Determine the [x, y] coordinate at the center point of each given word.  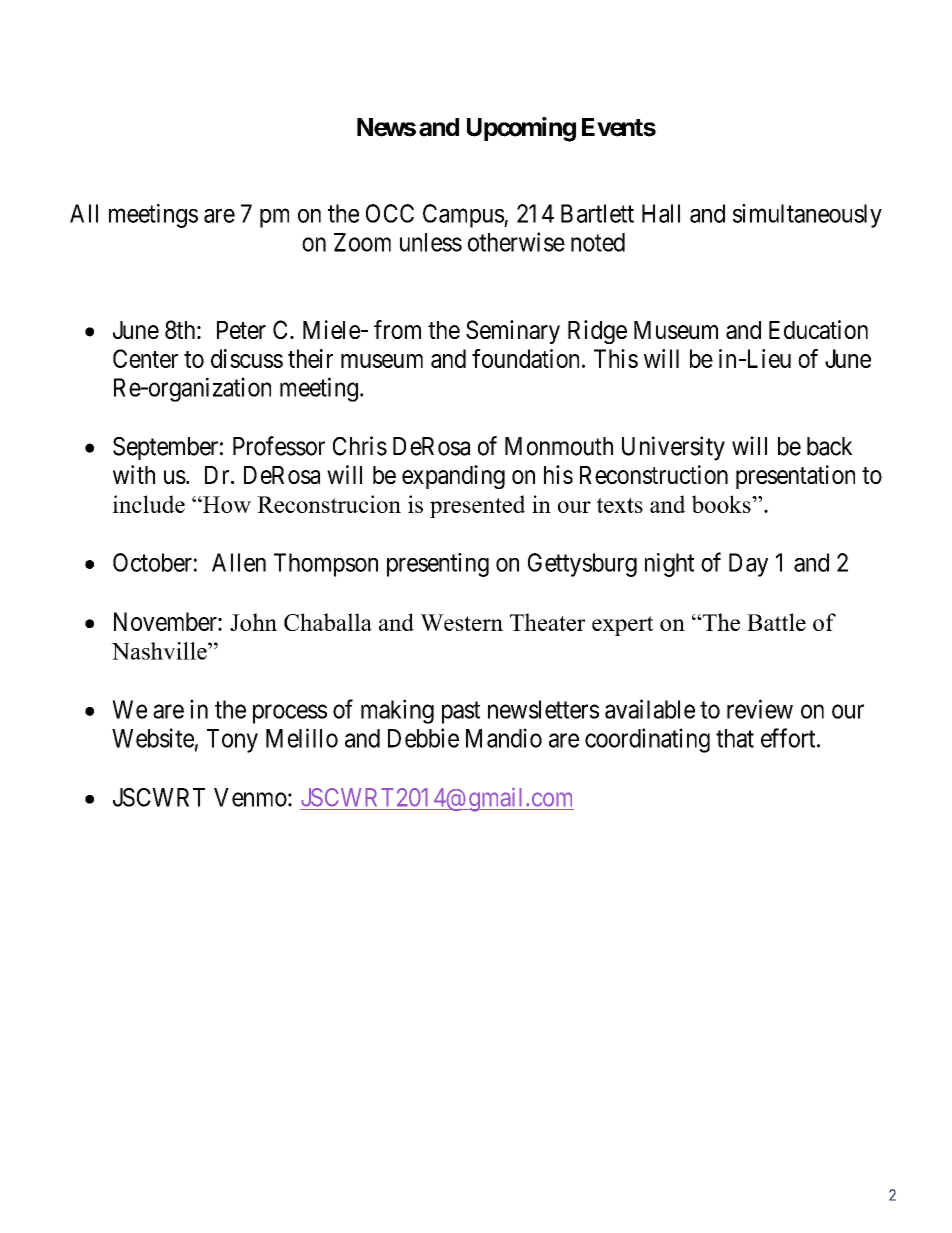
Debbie [423, 738]
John [253, 622]
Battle [776, 622]
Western [461, 622]
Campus [464, 216]
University [673, 448]
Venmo [250, 797]
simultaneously [807, 216]
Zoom [362, 242]
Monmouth [559, 446]
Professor [279, 446]
